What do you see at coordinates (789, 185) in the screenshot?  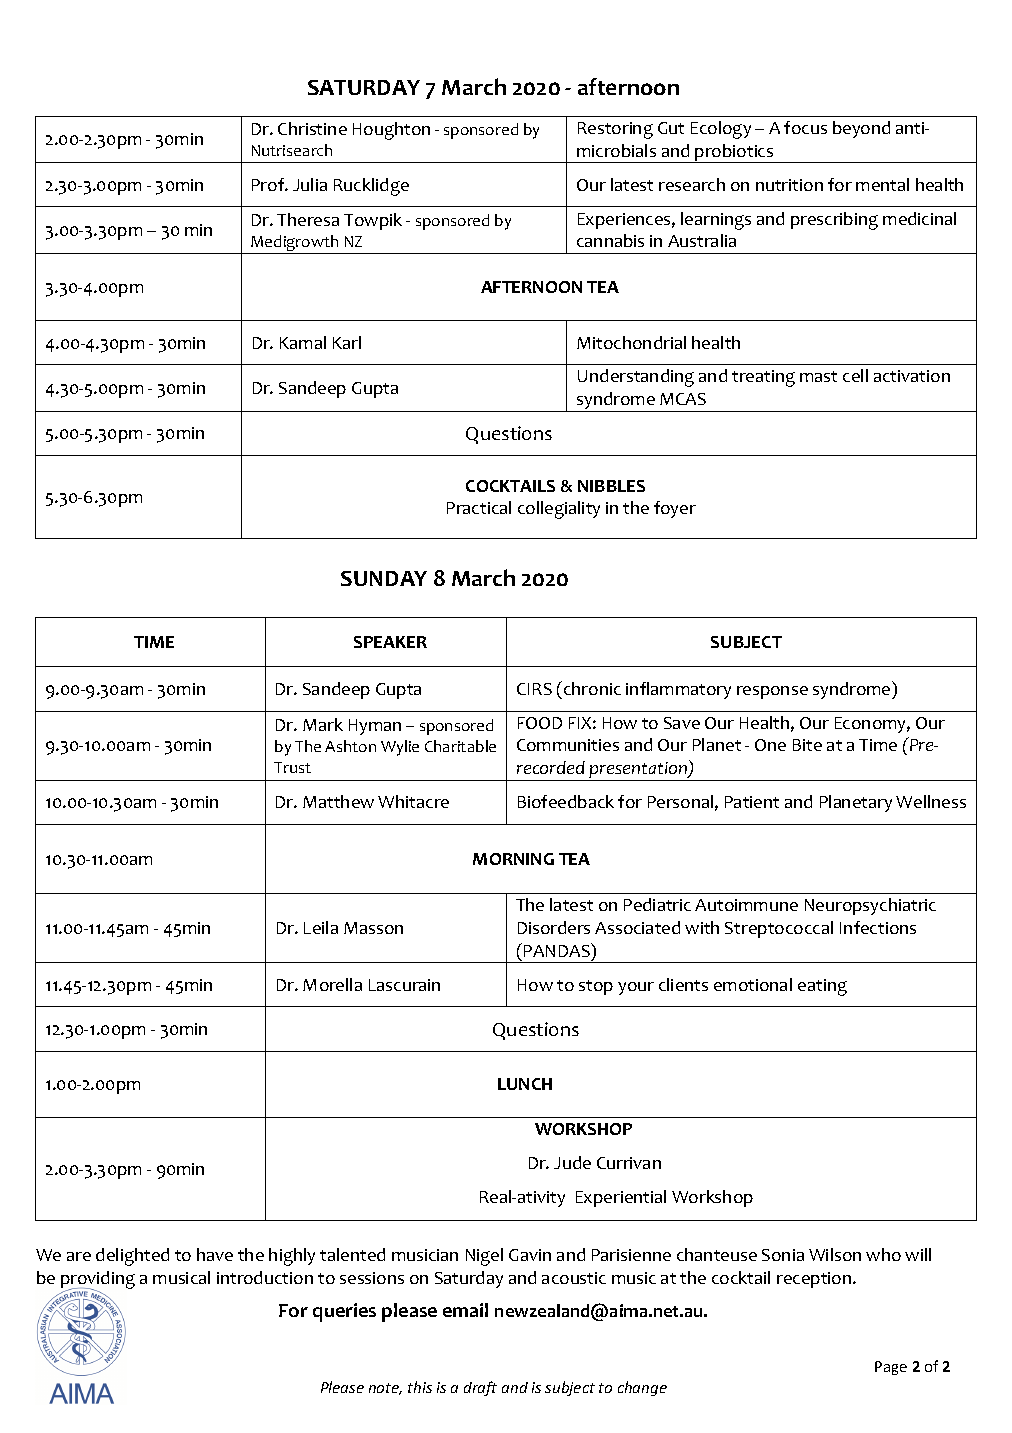 I see `nutrition` at bounding box center [789, 185].
